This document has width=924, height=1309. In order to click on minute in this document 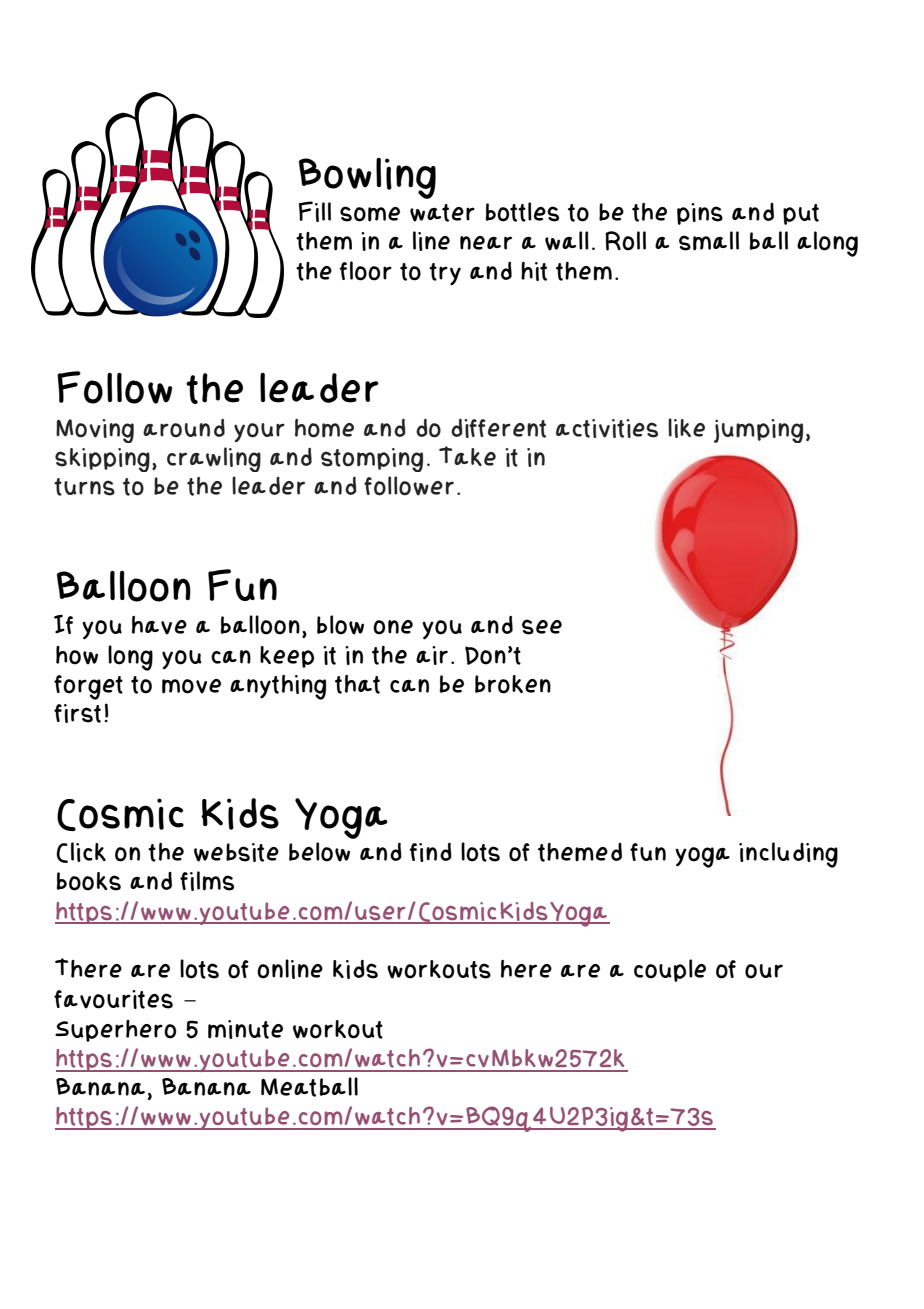, I will do `click(245, 1029)`.
